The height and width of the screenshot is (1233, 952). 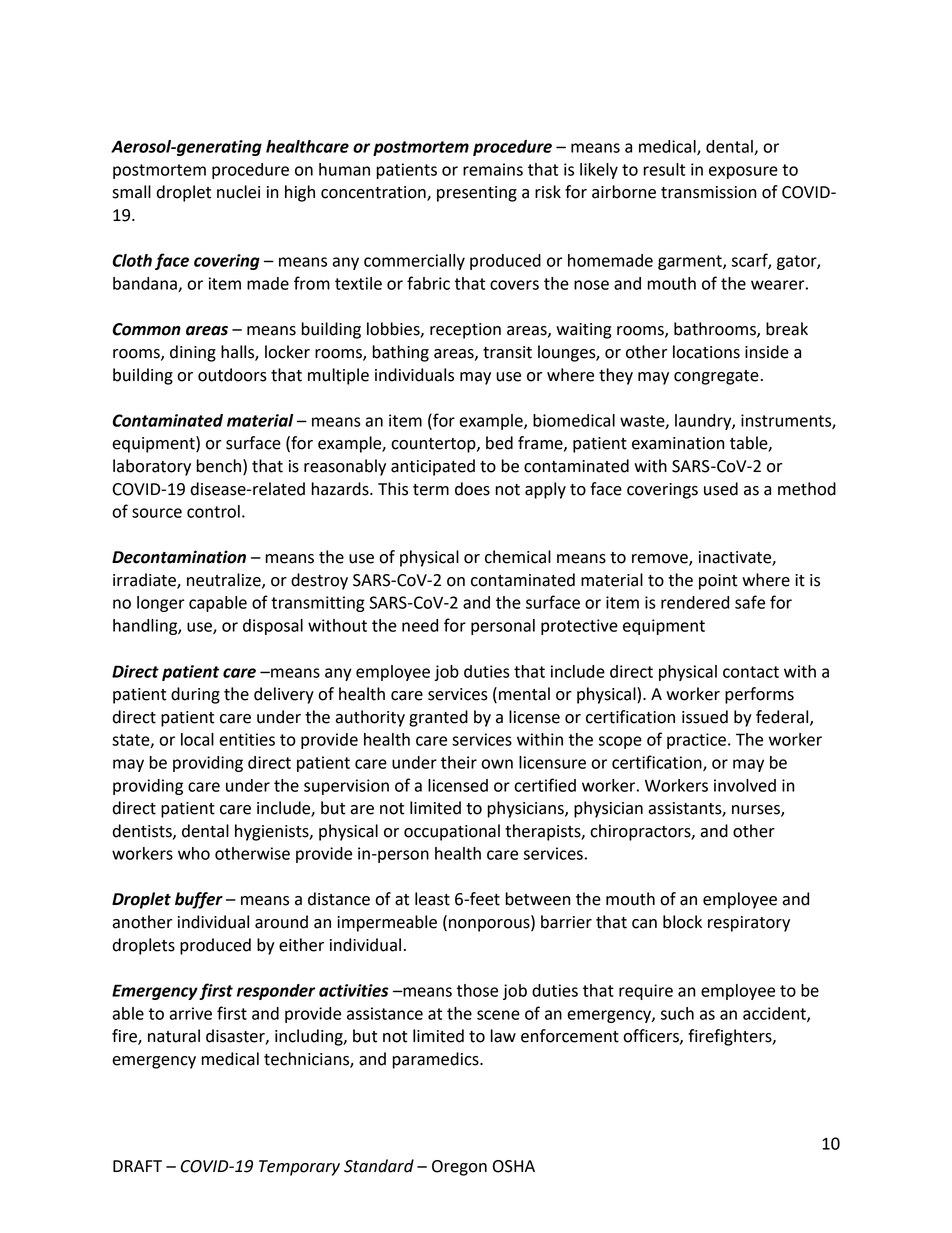 I want to click on mental, so click(x=524, y=694).
